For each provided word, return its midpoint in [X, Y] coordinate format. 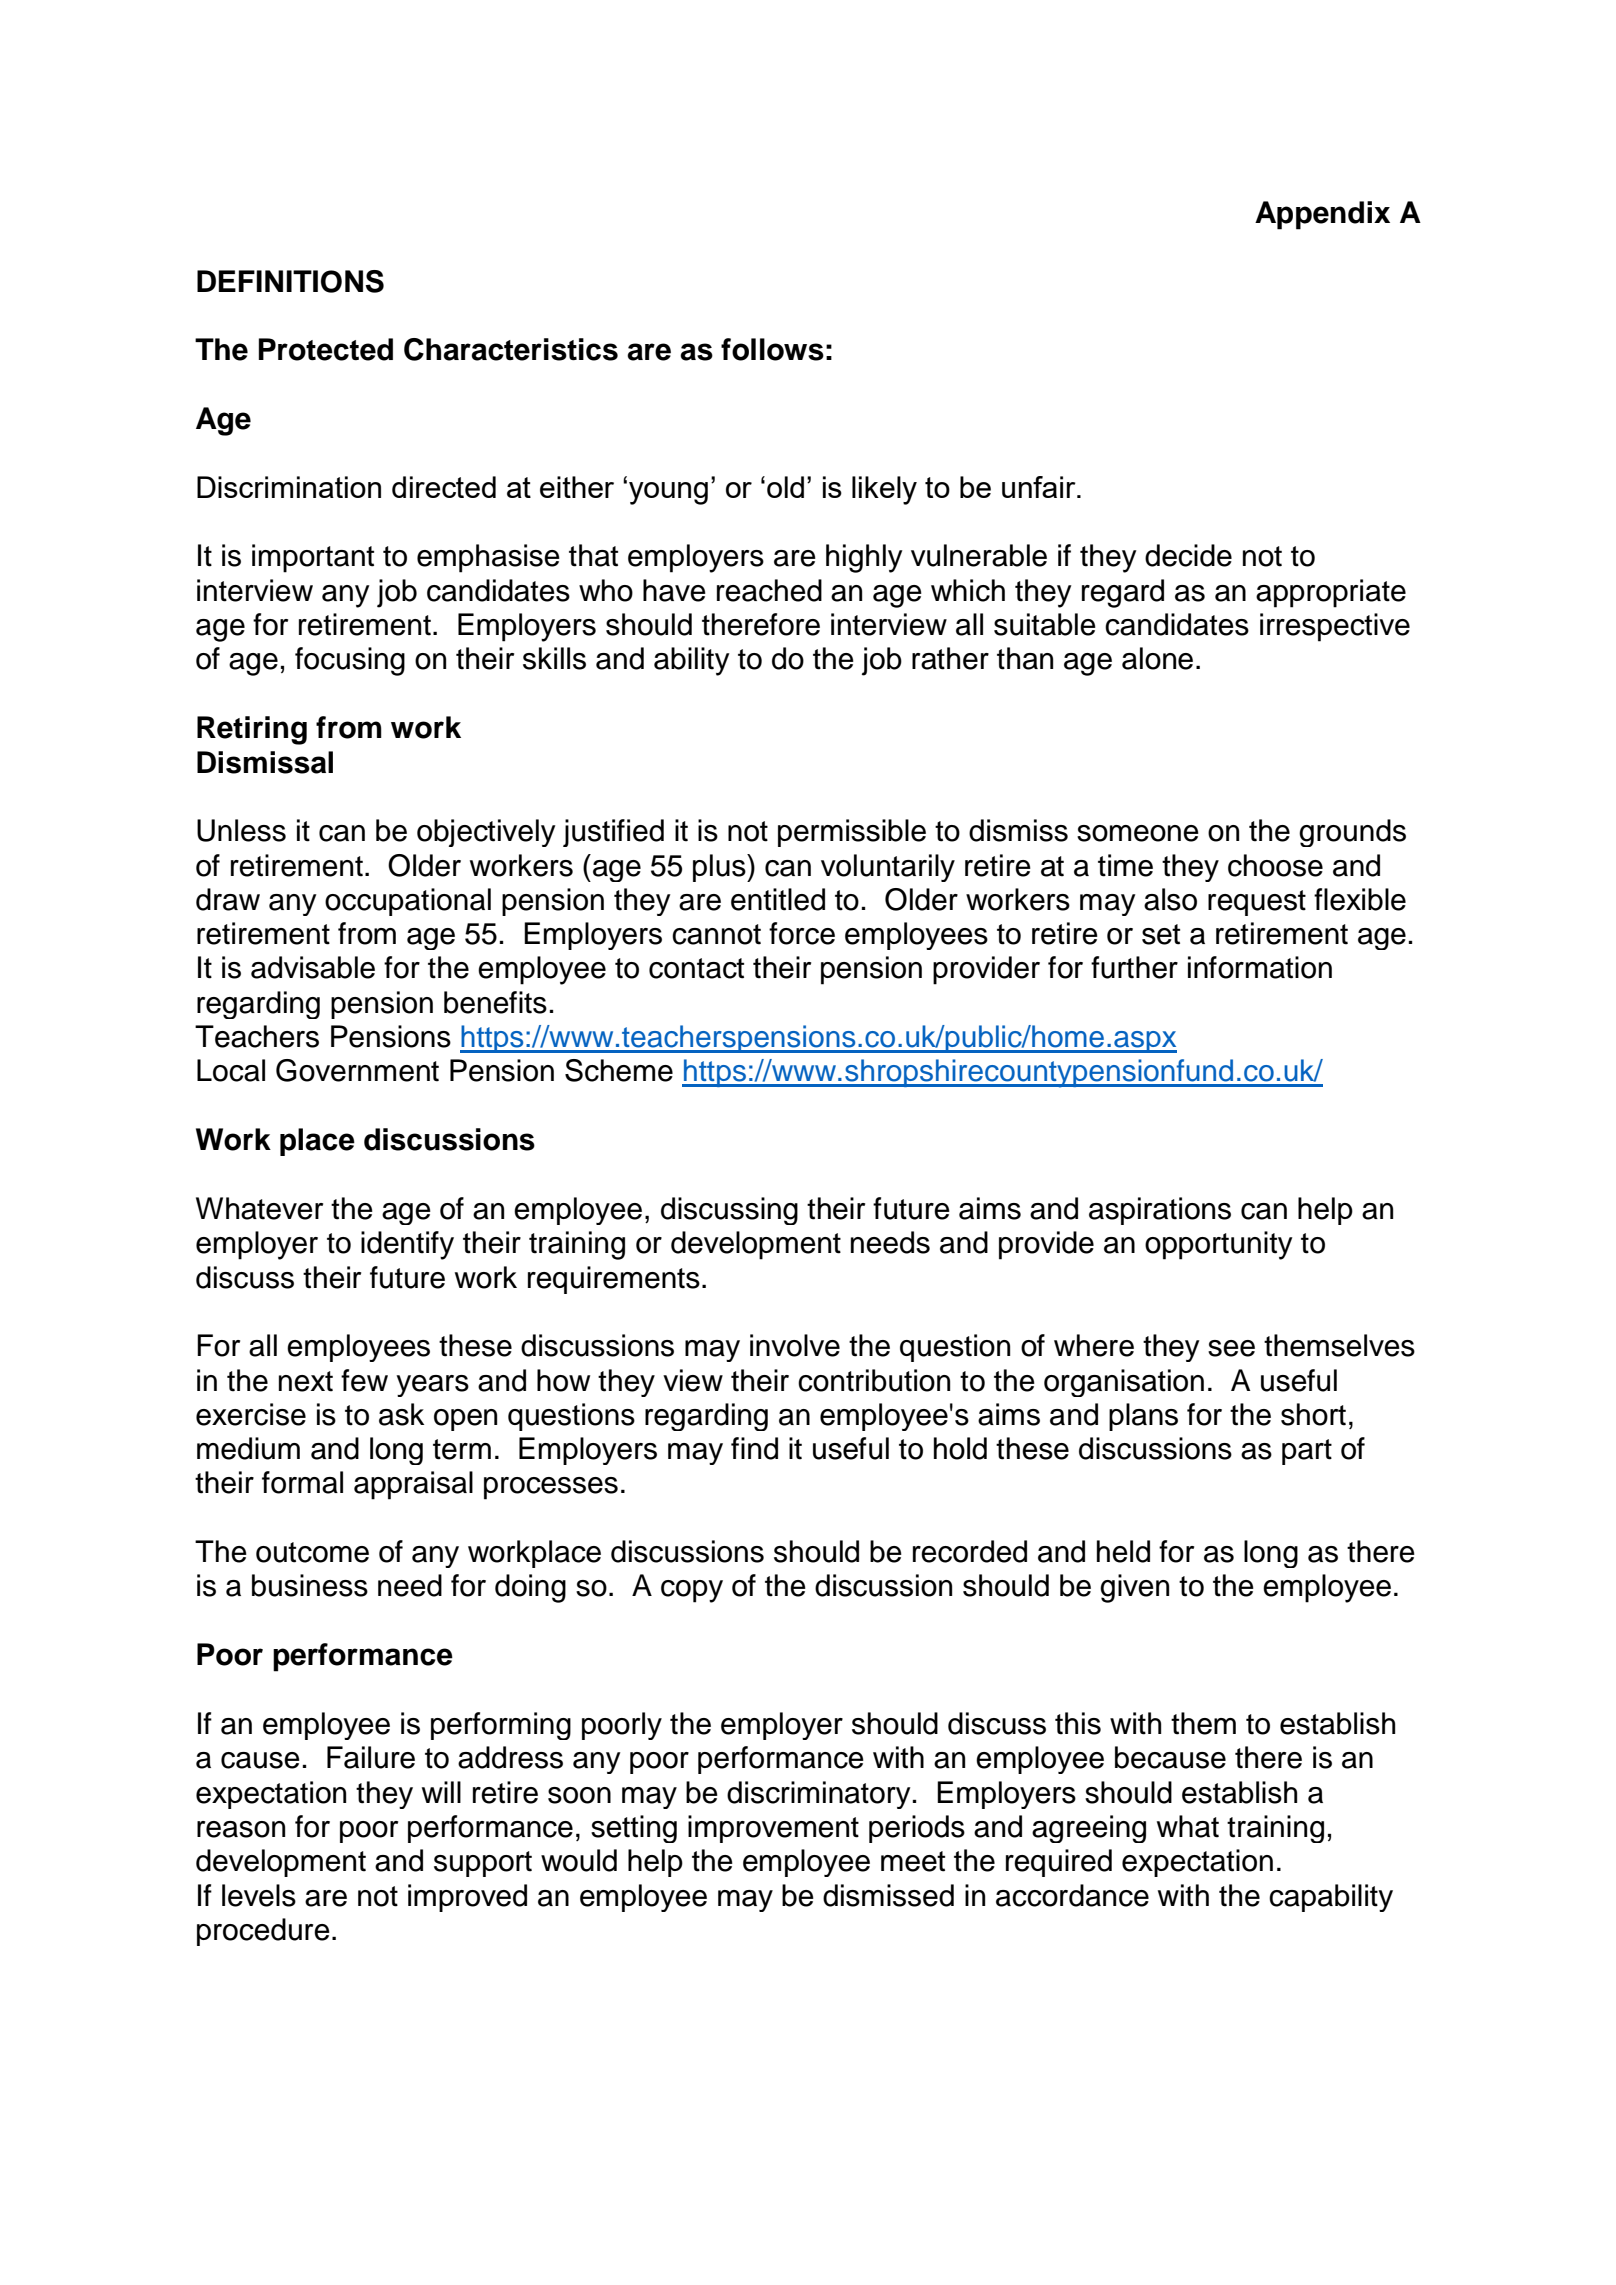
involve [795, 1345]
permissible [852, 833]
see [1231, 1348]
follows [772, 349]
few [364, 1380]
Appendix [1322, 215]
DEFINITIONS [290, 281]
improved [467, 1898]
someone [1138, 833]
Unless [241, 830]
